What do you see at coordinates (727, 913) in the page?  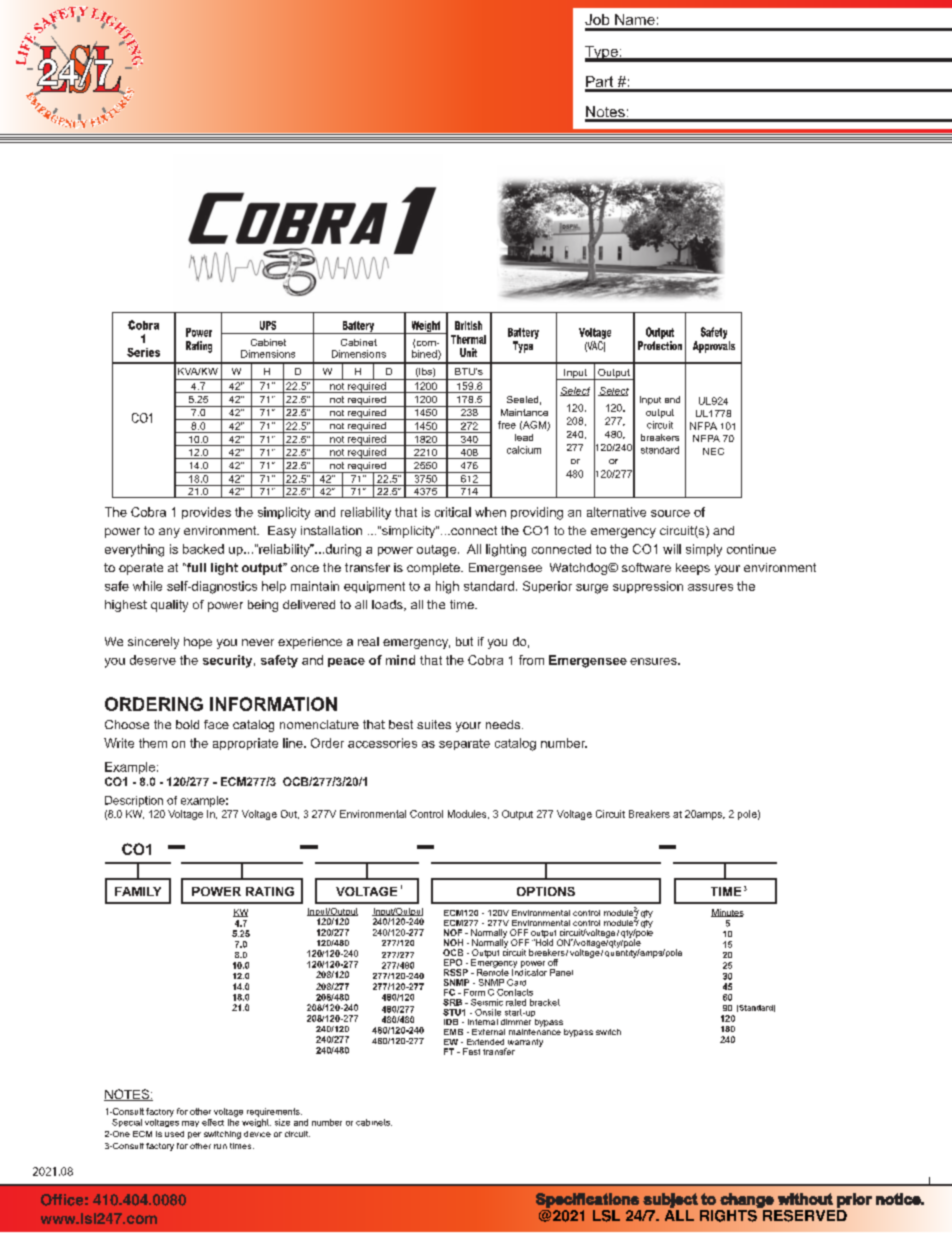 I see `Minutes` at bounding box center [727, 913].
